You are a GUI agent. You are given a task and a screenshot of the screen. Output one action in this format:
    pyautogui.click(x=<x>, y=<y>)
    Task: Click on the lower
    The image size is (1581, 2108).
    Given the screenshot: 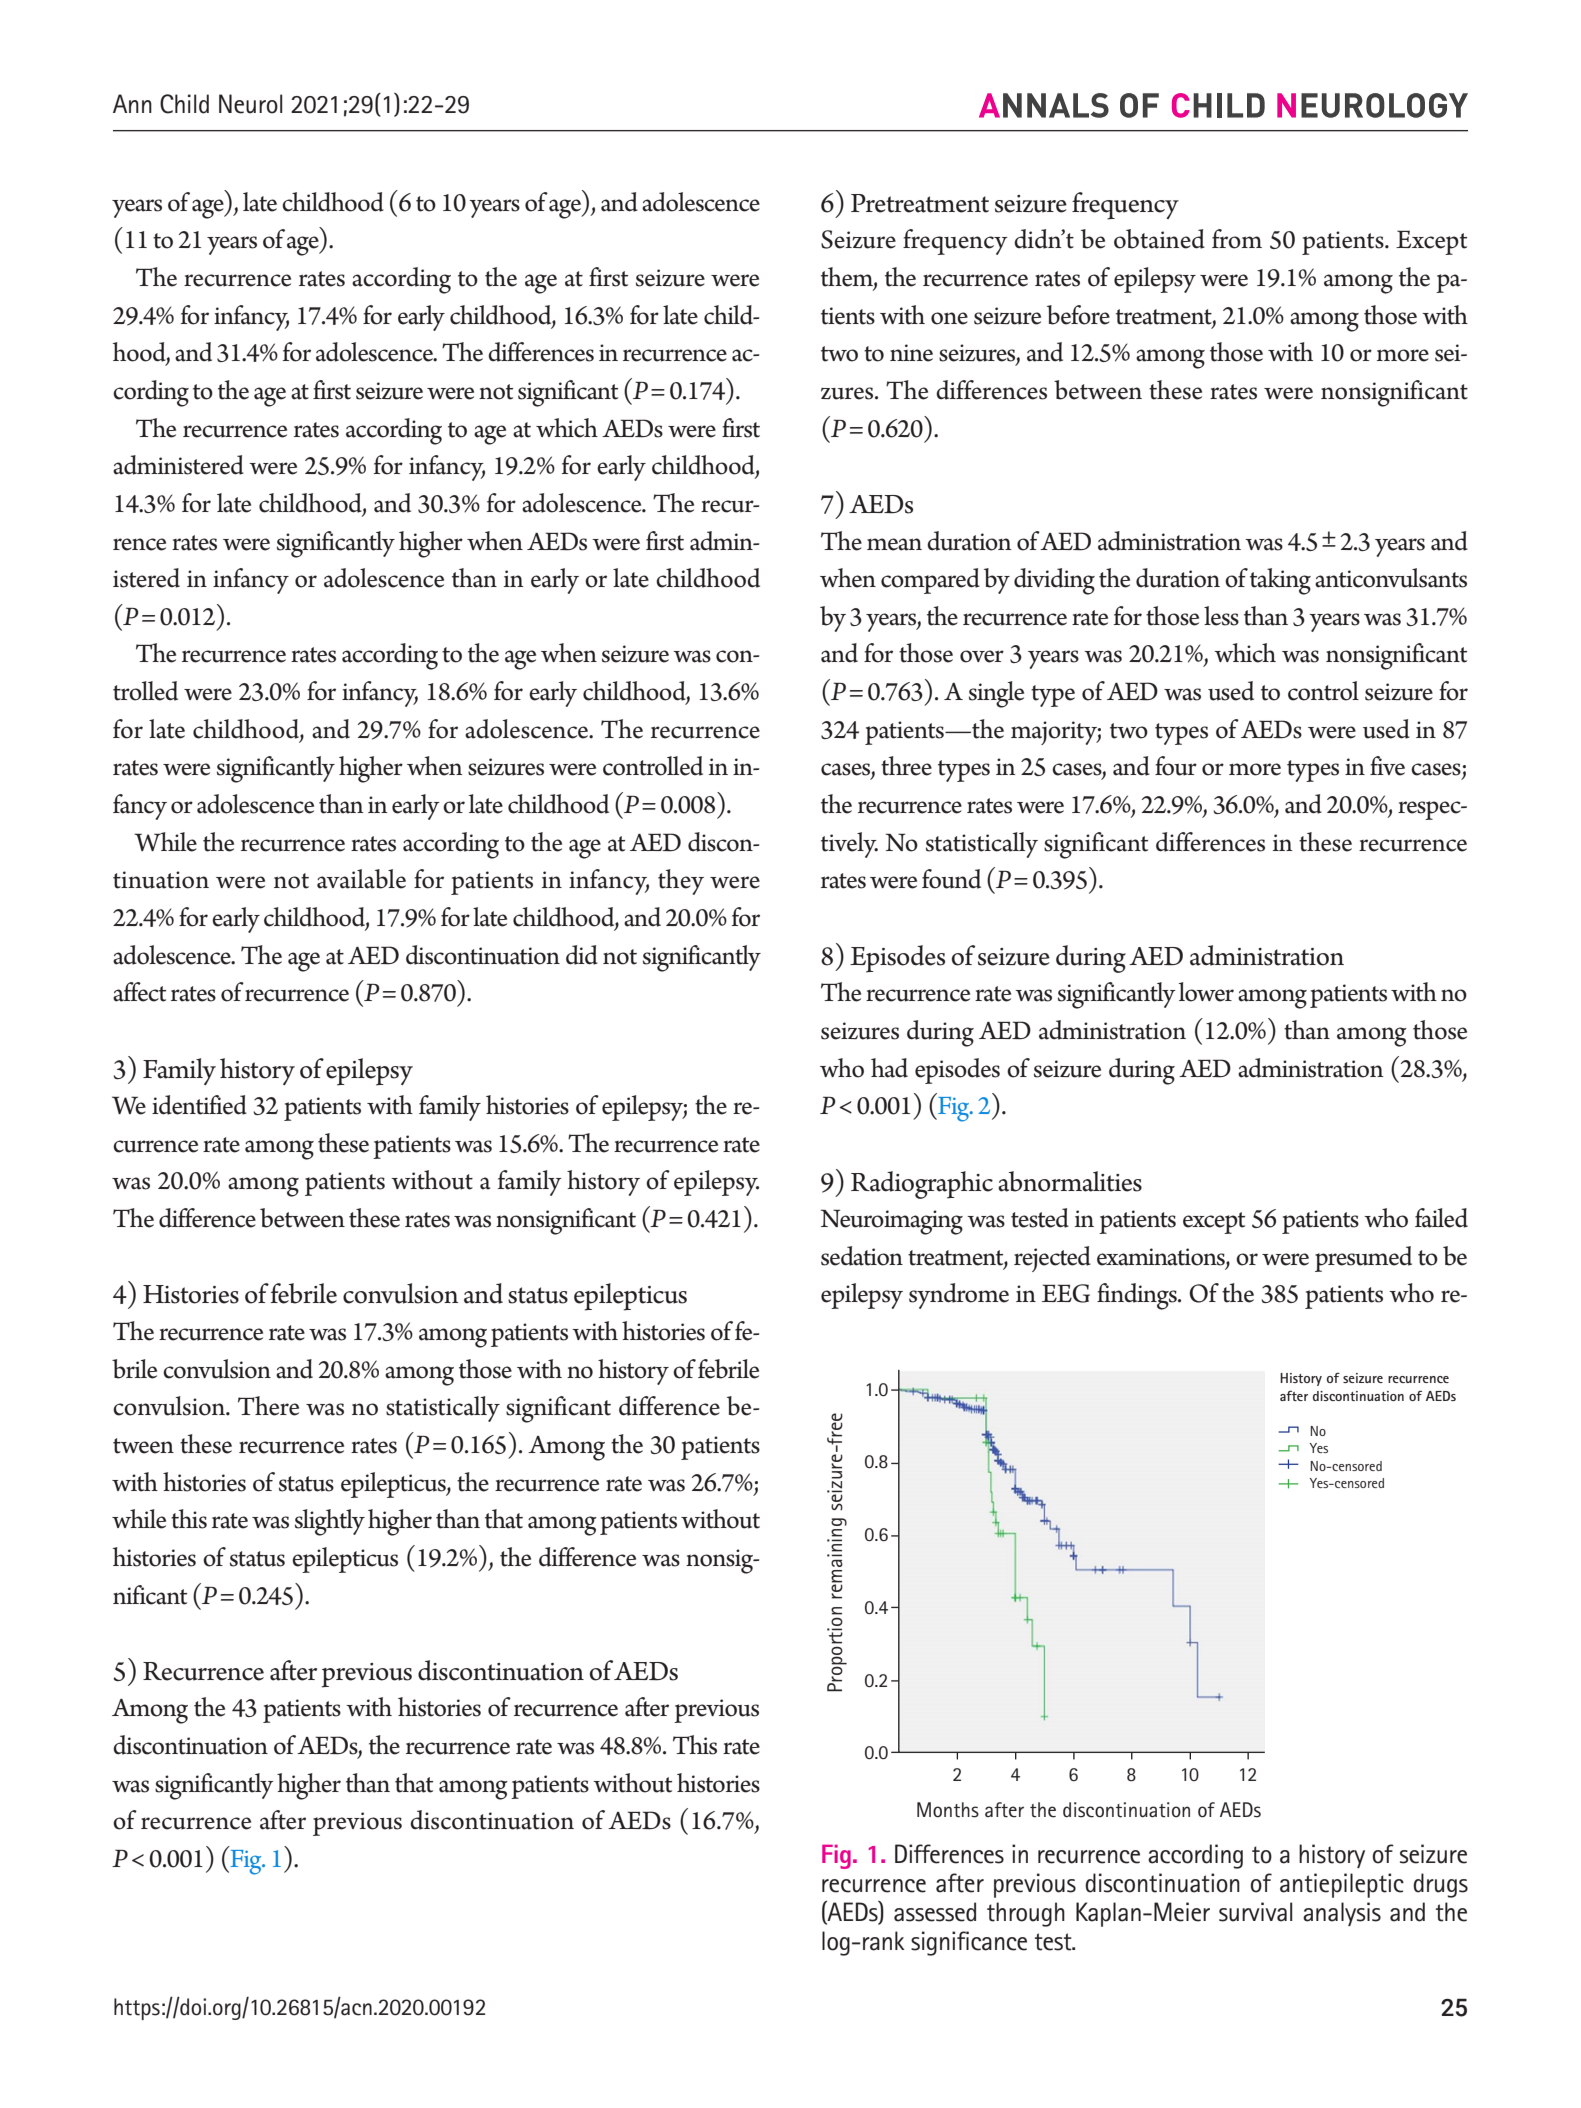 What is the action you would take?
    pyautogui.click(x=1206, y=992)
